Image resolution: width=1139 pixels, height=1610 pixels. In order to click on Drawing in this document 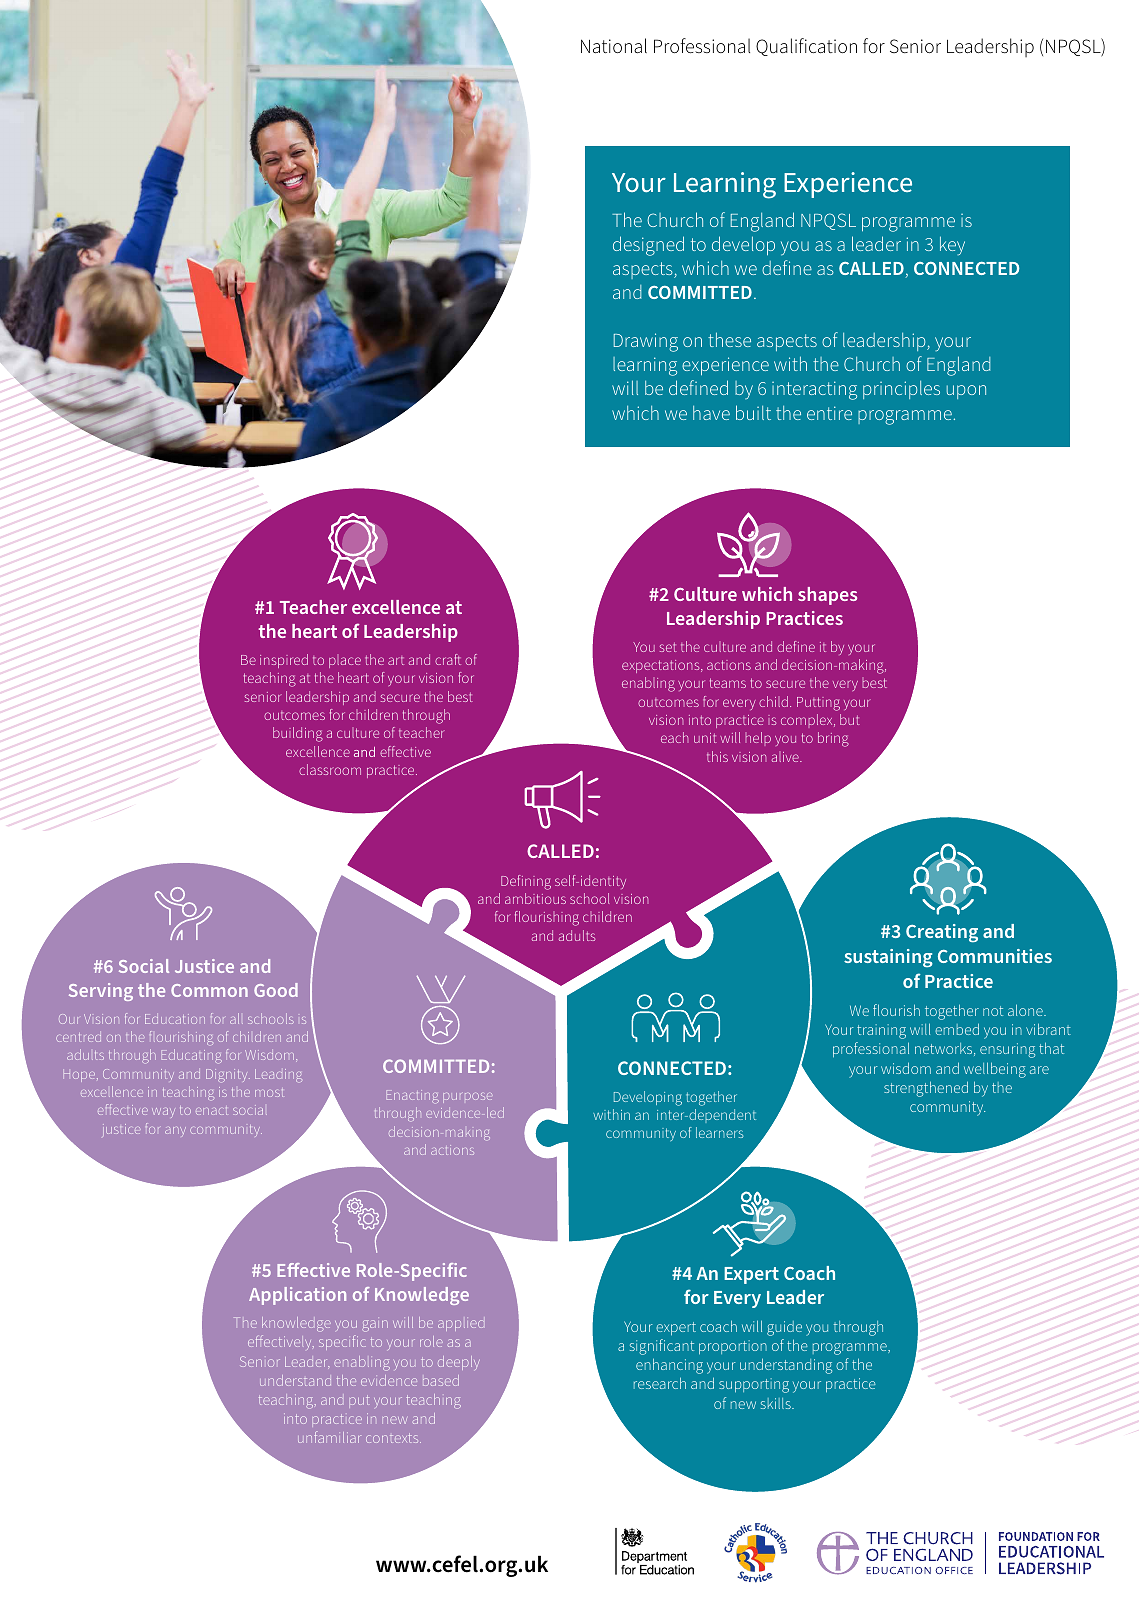, I will do `click(646, 342)`.
